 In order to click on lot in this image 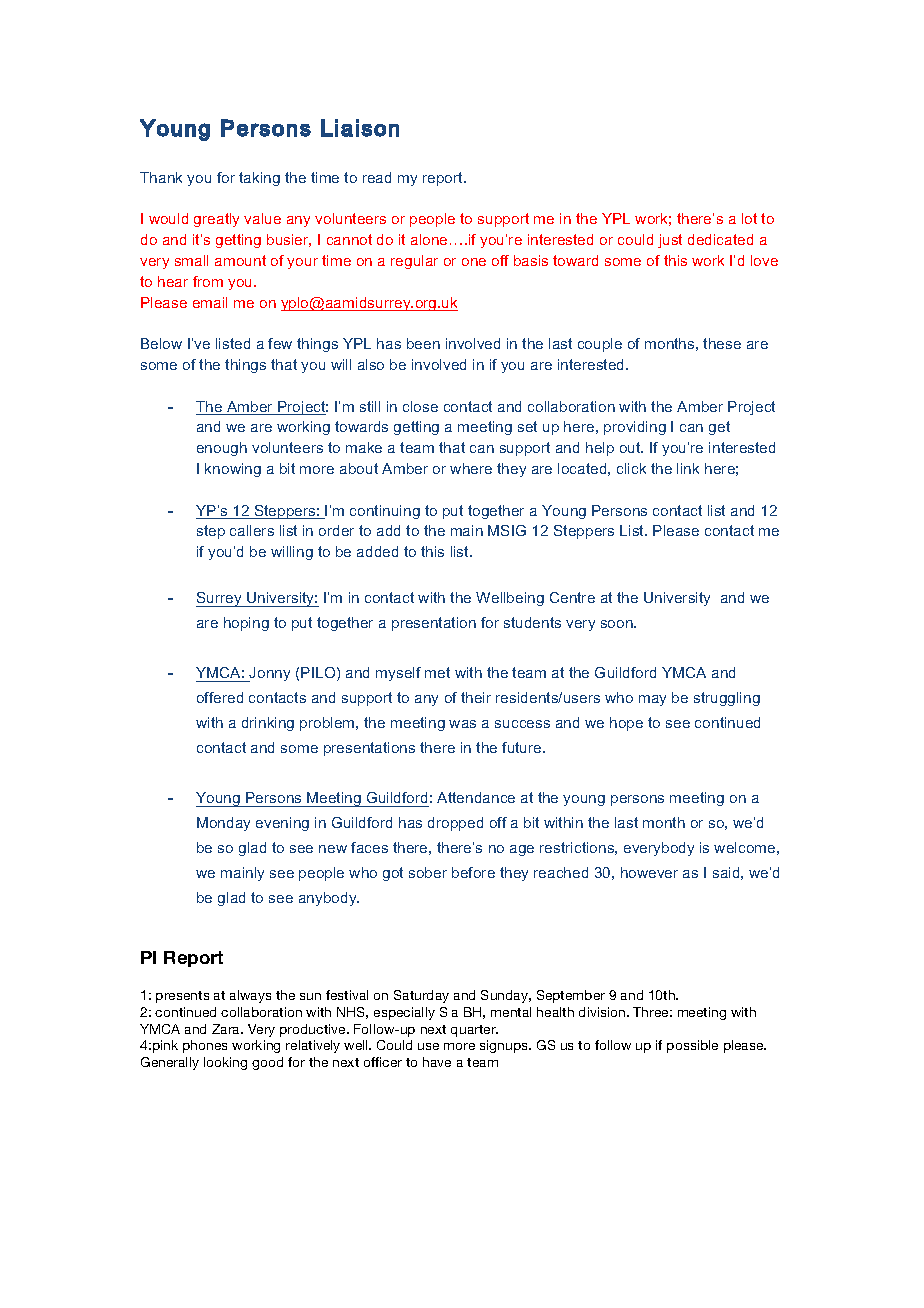, I will do `click(749, 218)`.
